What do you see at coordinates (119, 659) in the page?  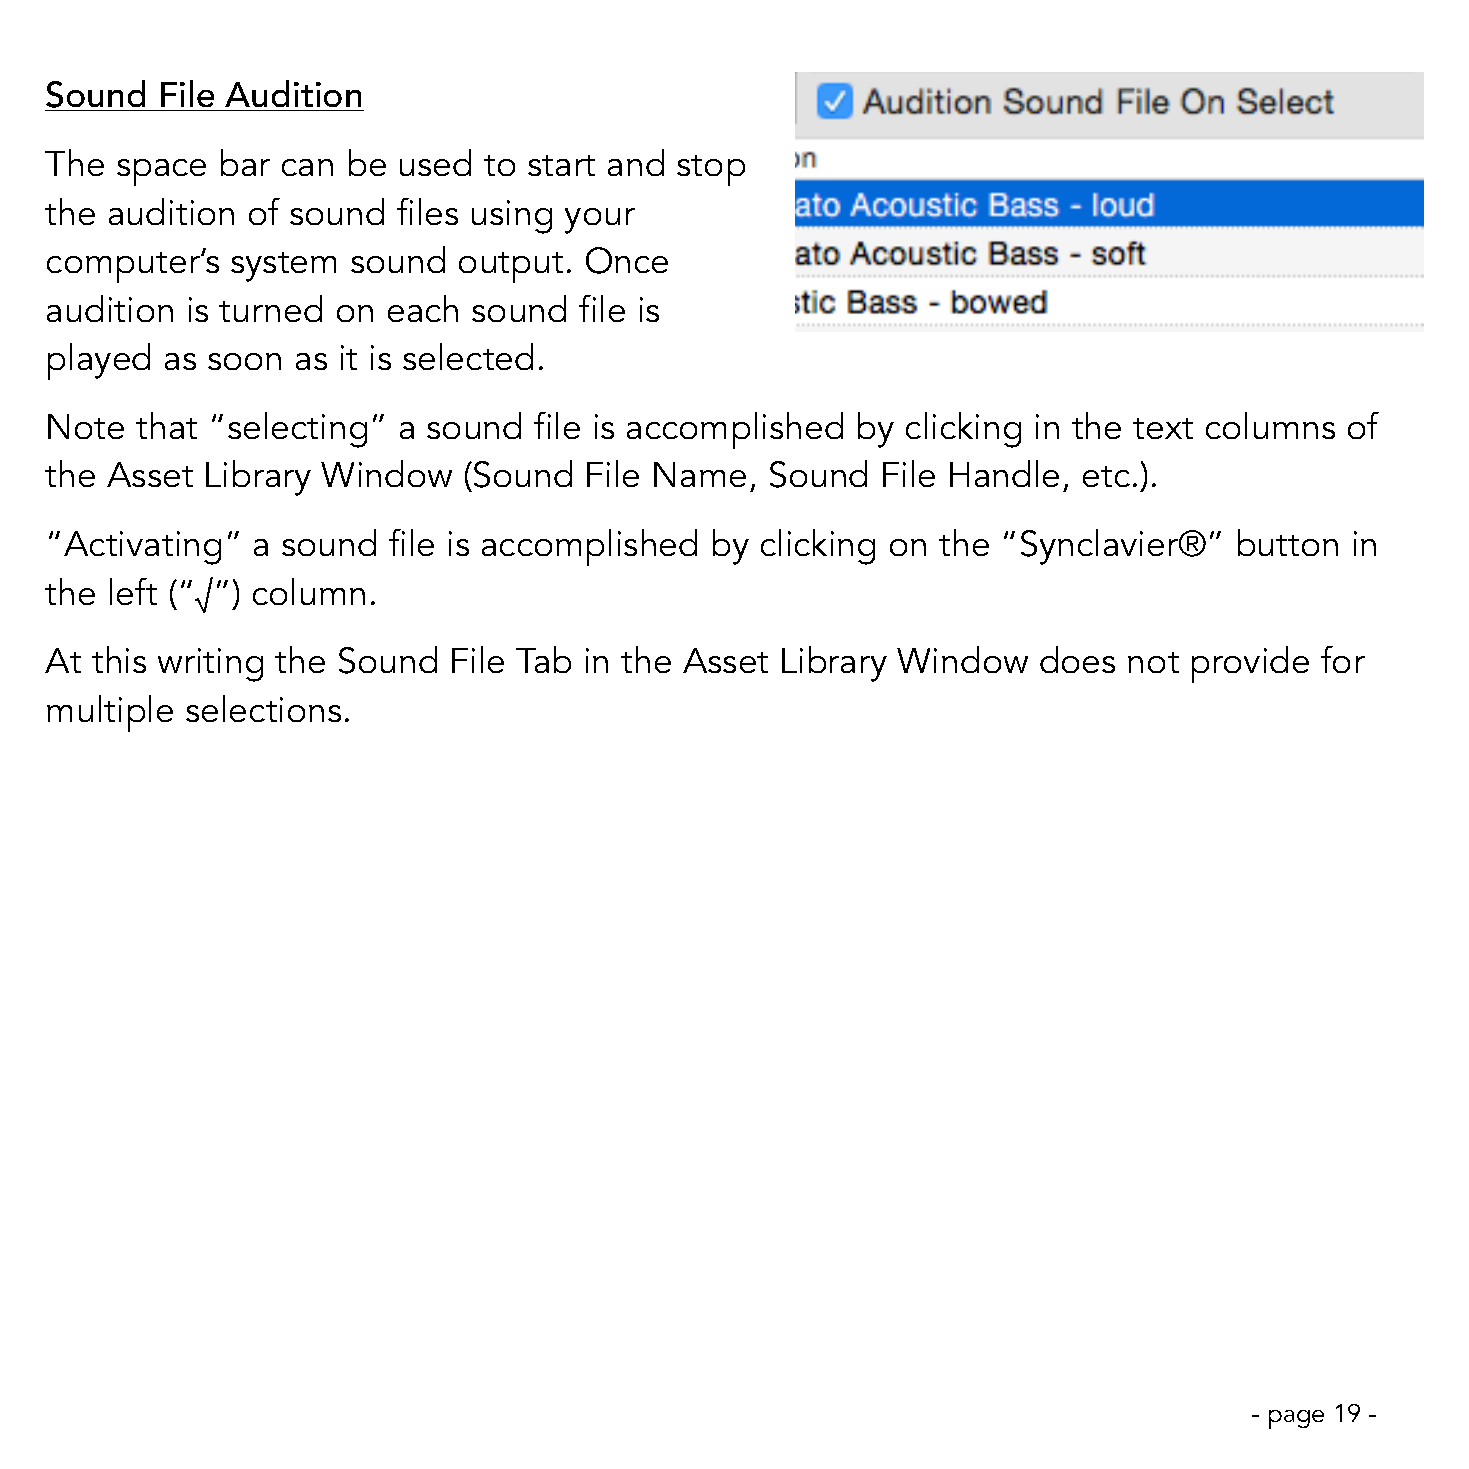 I see `this` at bounding box center [119, 659].
